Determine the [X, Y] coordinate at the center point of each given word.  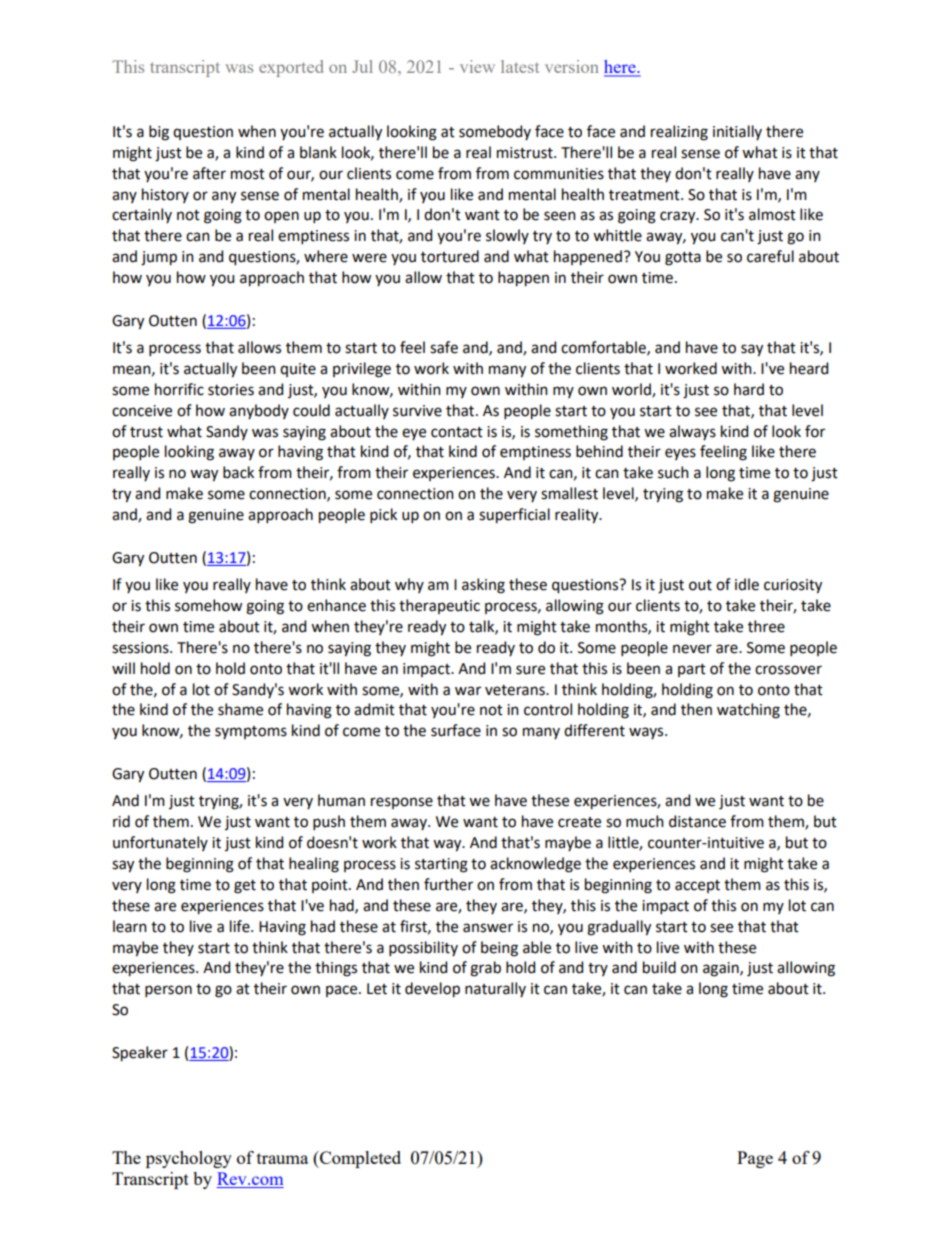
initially [737, 132]
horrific [179, 389]
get [245, 887]
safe [444, 347]
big [159, 133]
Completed [359, 1159]
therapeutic [439, 606]
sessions [141, 648]
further [448, 884]
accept [697, 886]
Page [755, 1159]
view [477, 66]
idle [747, 584]
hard [749, 389]
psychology [189, 1159]
